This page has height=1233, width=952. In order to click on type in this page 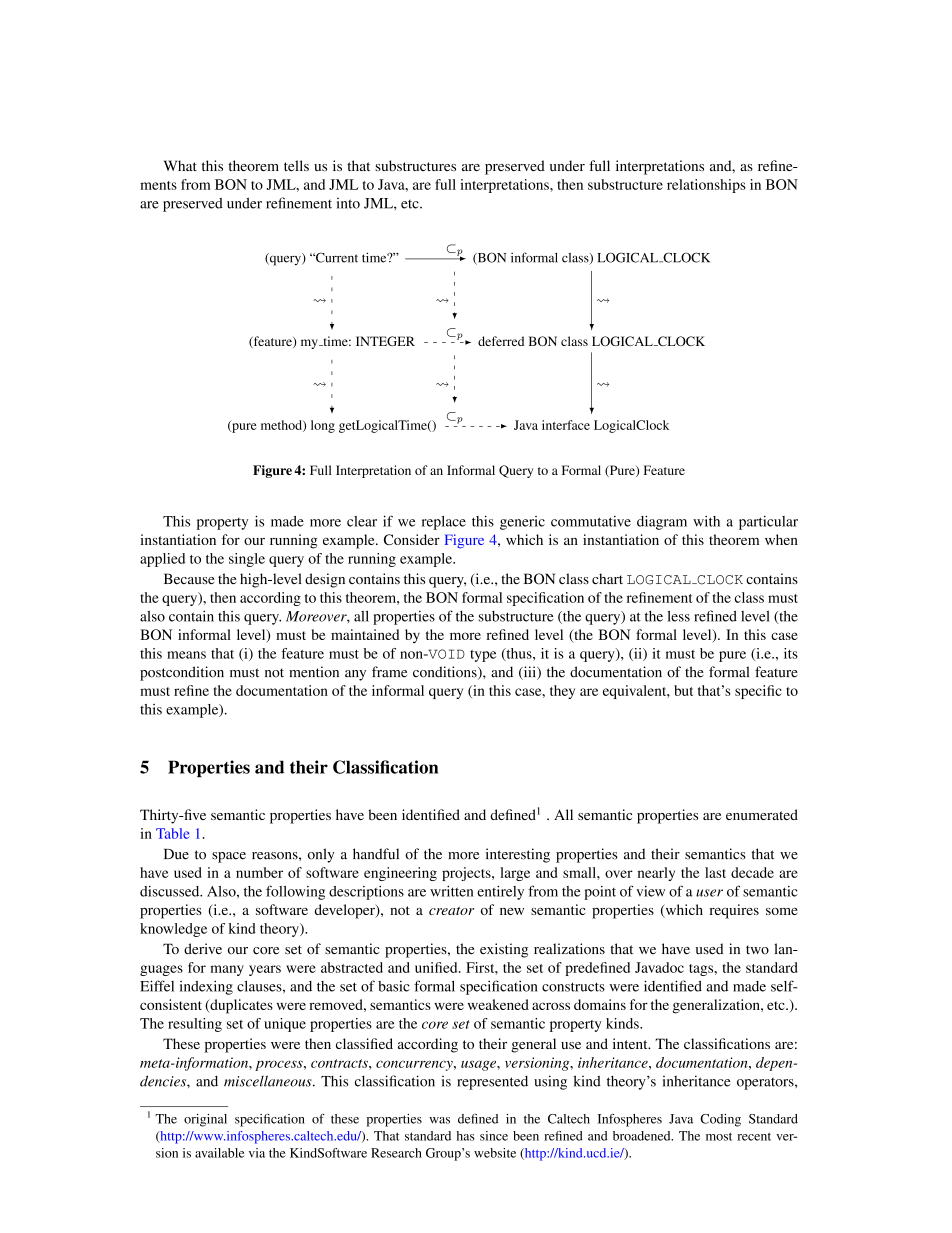, I will do `click(483, 656)`.
